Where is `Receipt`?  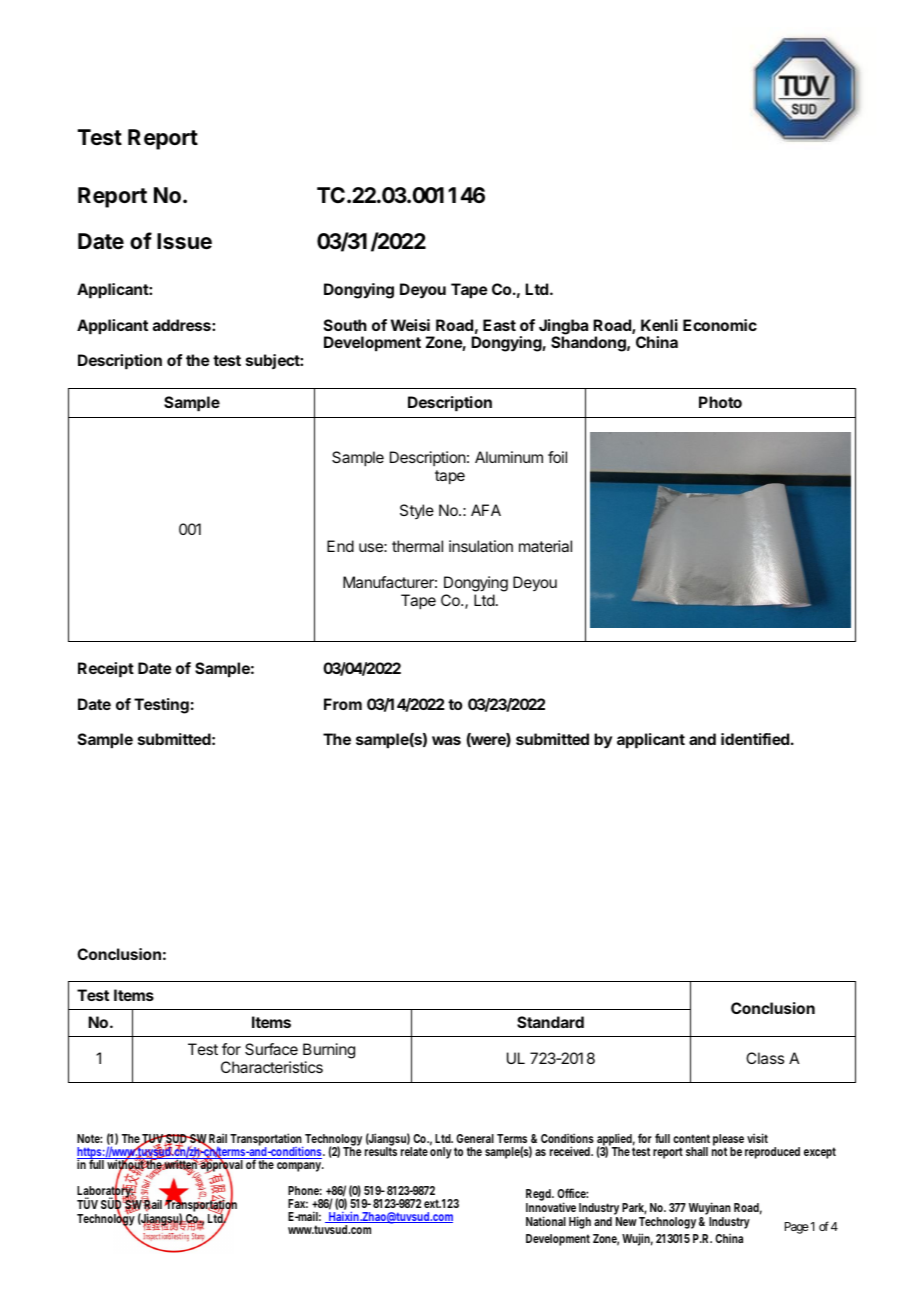
Receipt is located at coordinates (106, 670).
